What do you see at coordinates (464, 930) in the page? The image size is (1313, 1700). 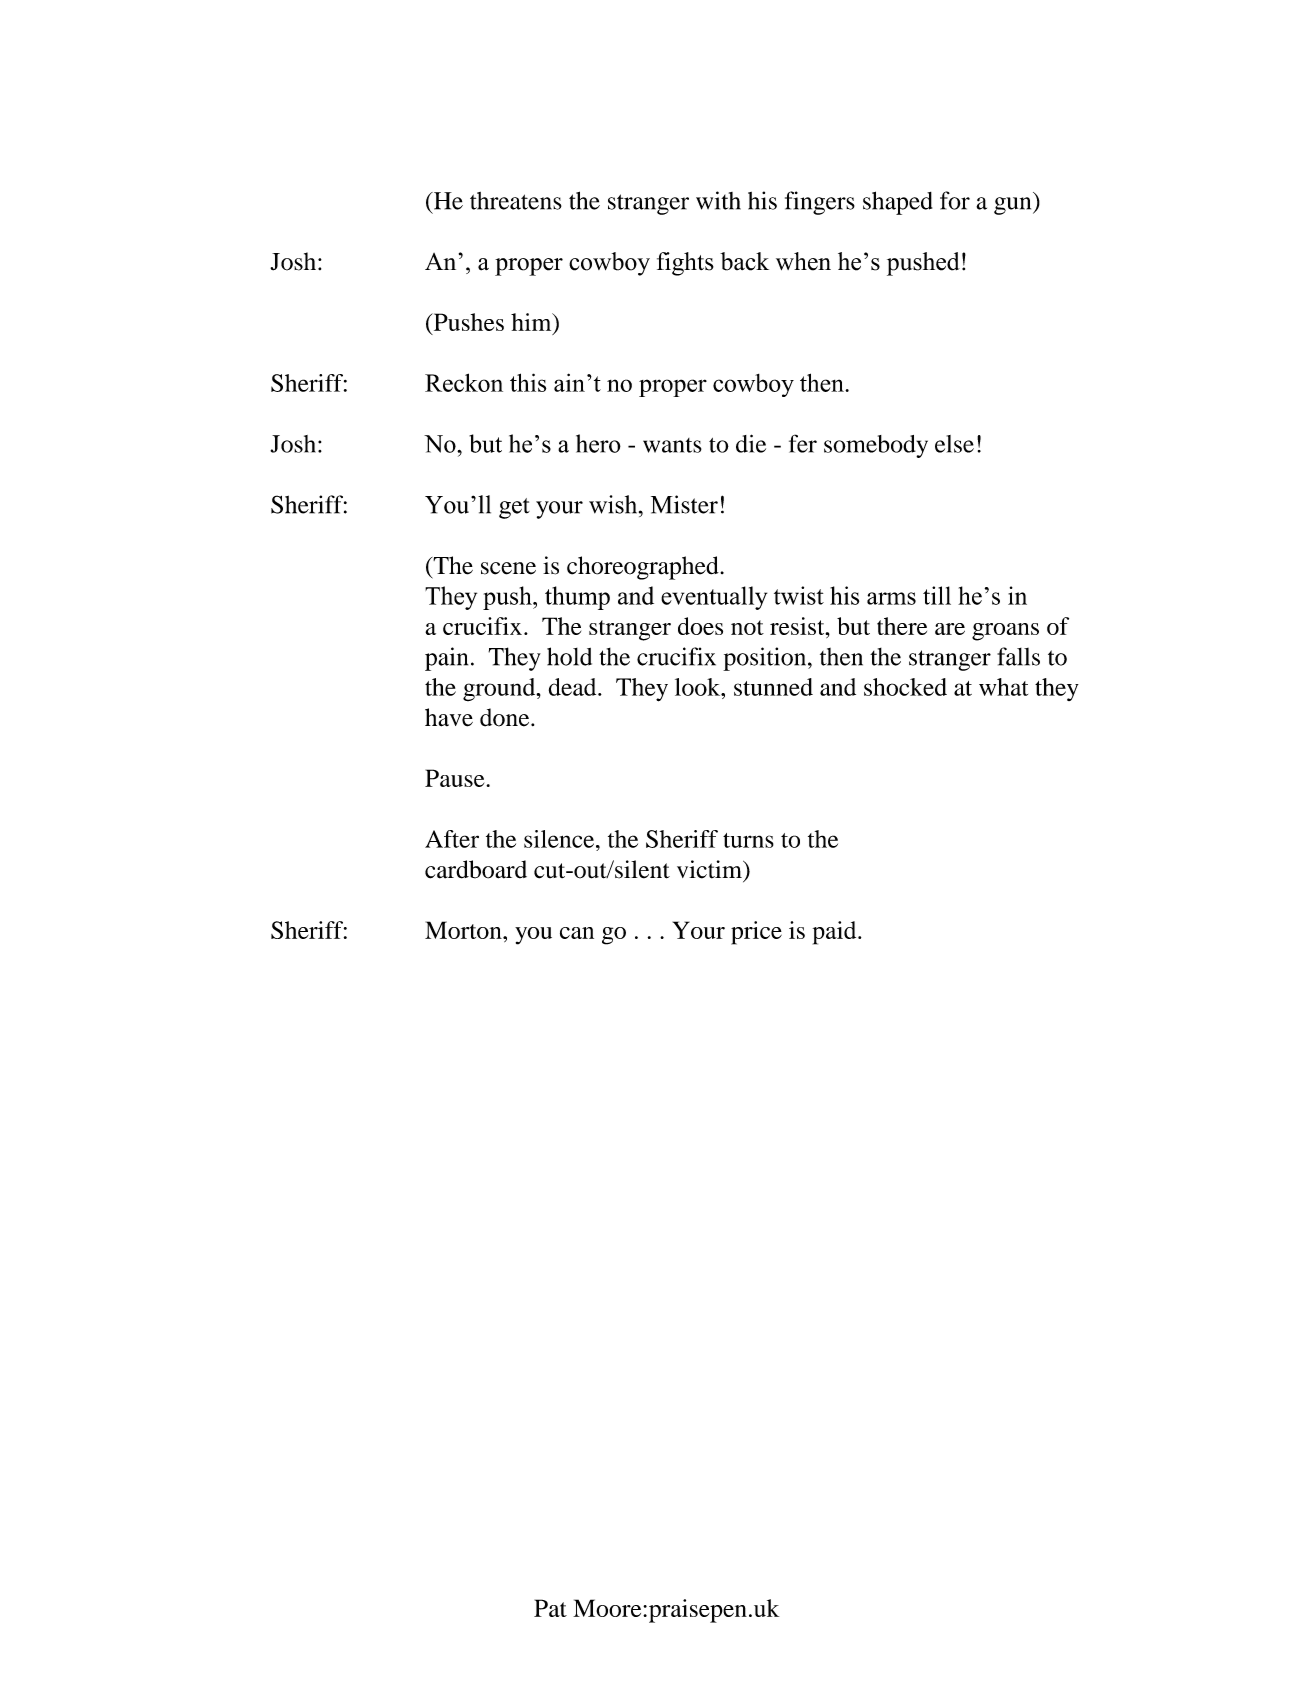 I see `Morton` at bounding box center [464, 930].
